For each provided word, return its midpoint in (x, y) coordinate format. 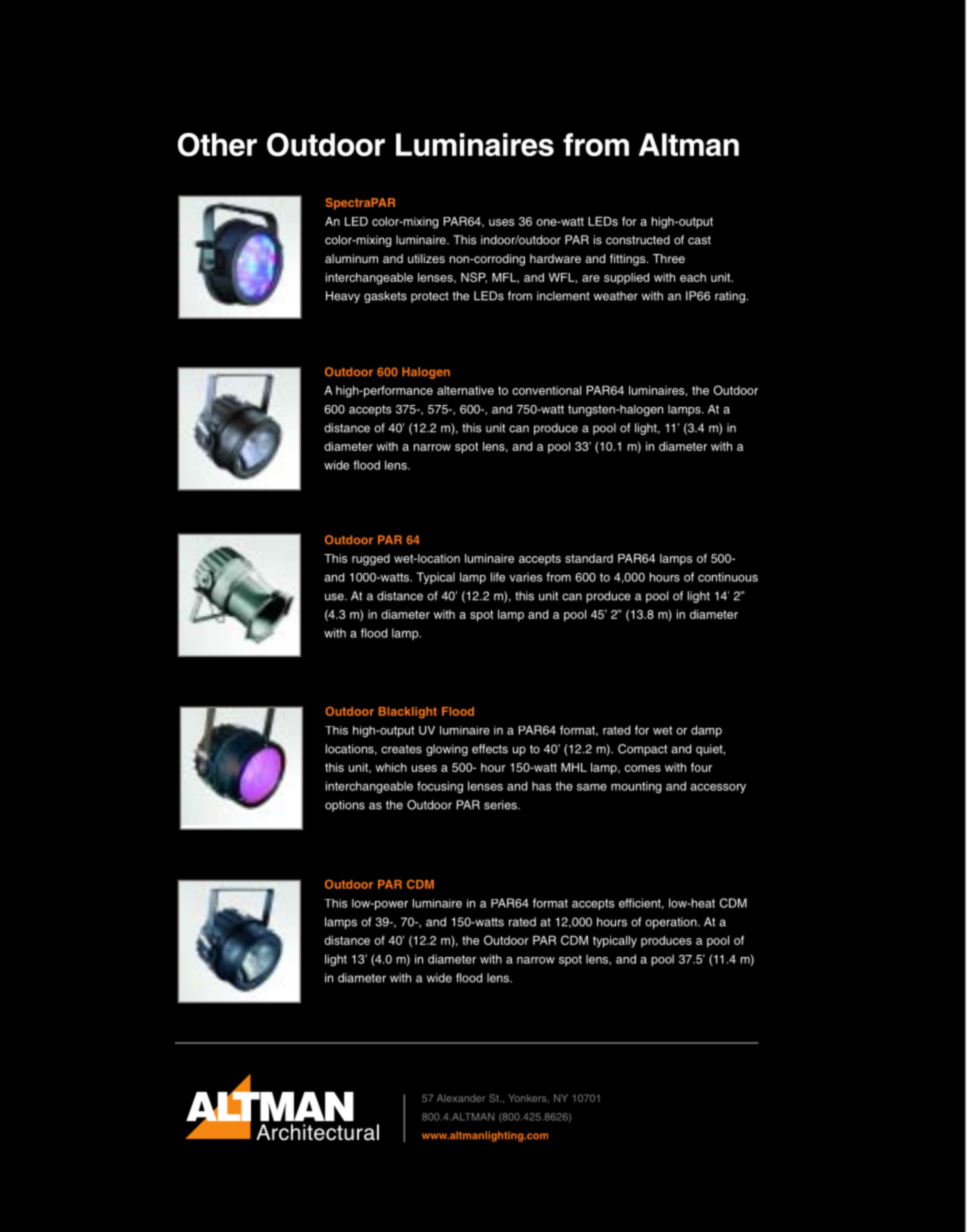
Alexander (461, 1098)
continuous (728, 577)
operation (672, 923)
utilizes (426, 258)
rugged (371, 560)
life (498, 577)
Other (217, 145)
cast (699, 240)
